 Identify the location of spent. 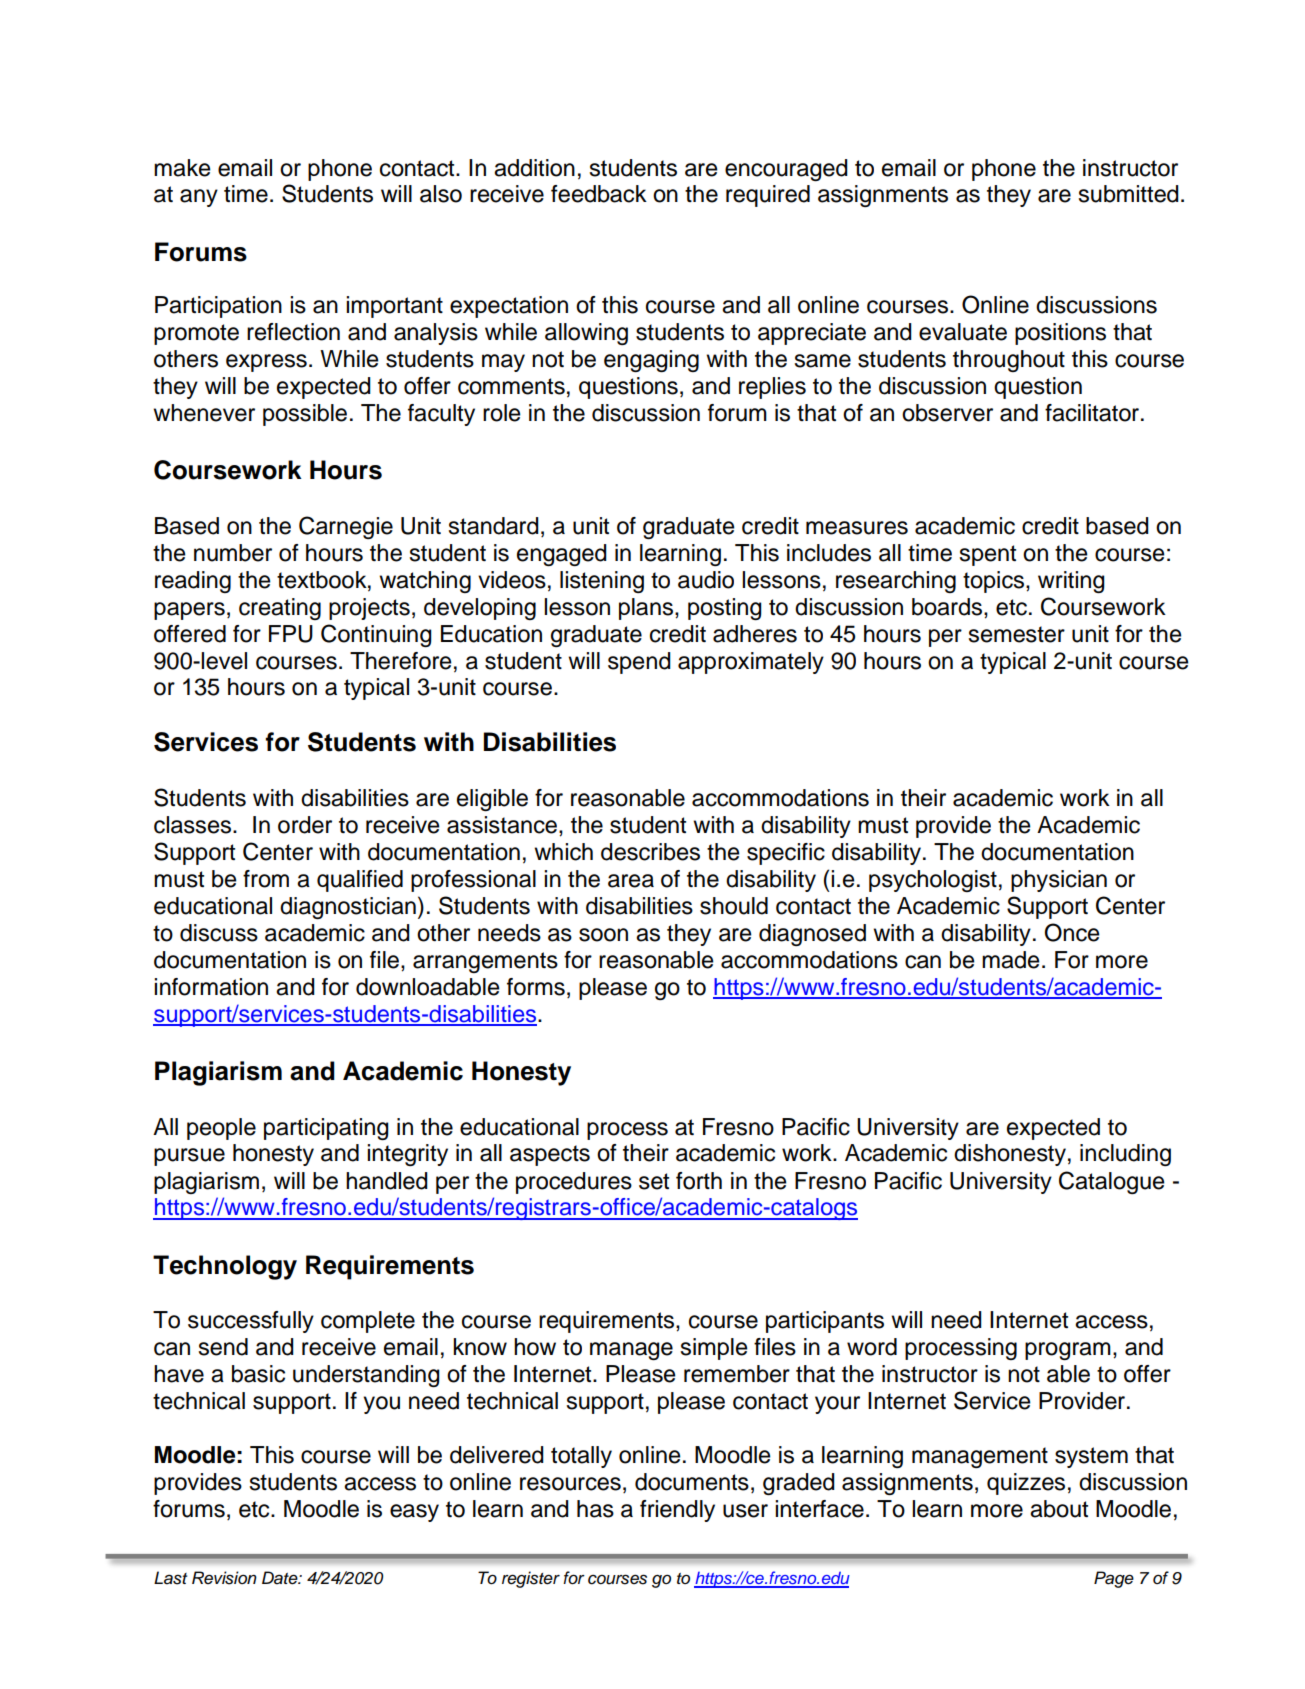
(987, 555).
